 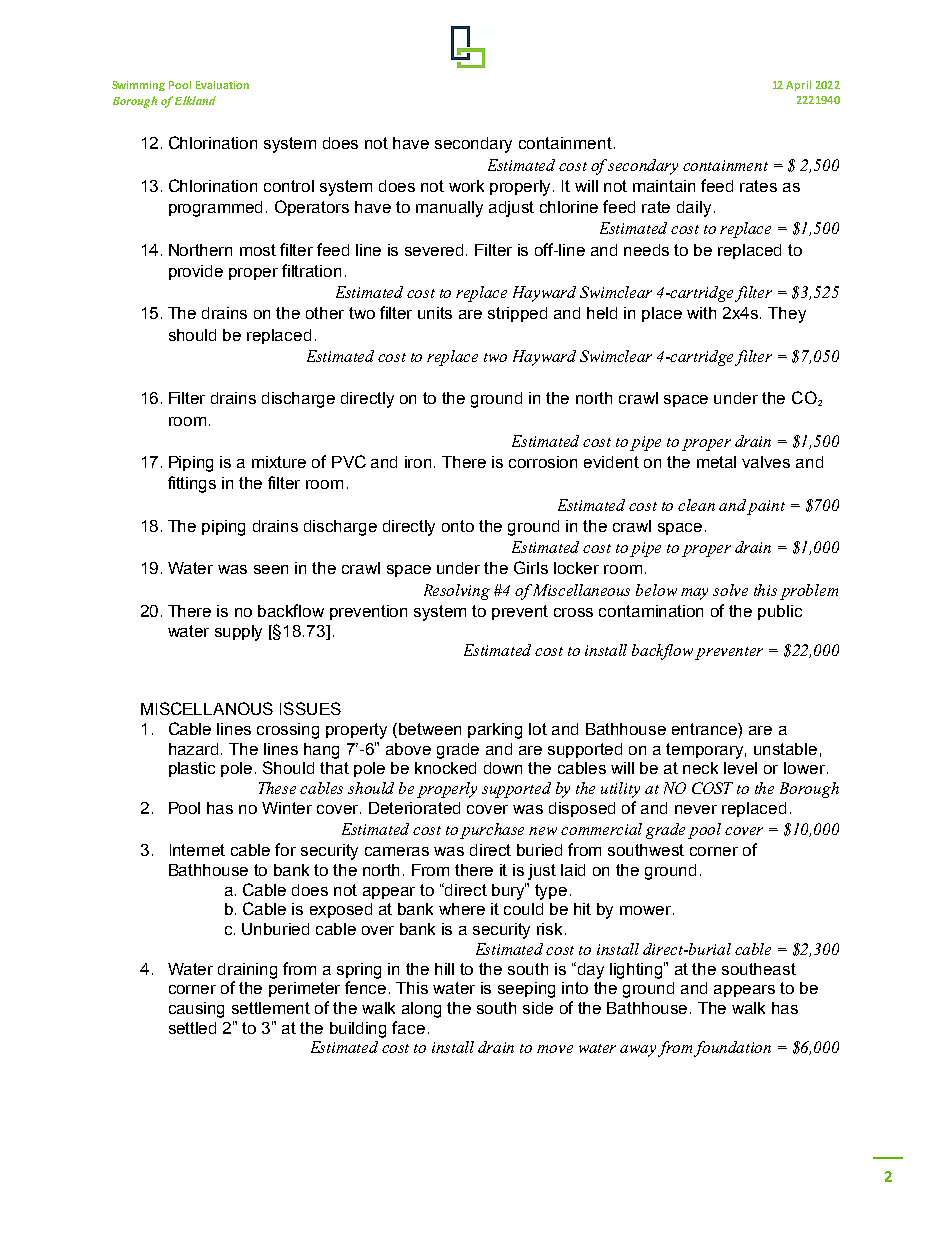 I want to click on solve, so click(x=730, y=590).
